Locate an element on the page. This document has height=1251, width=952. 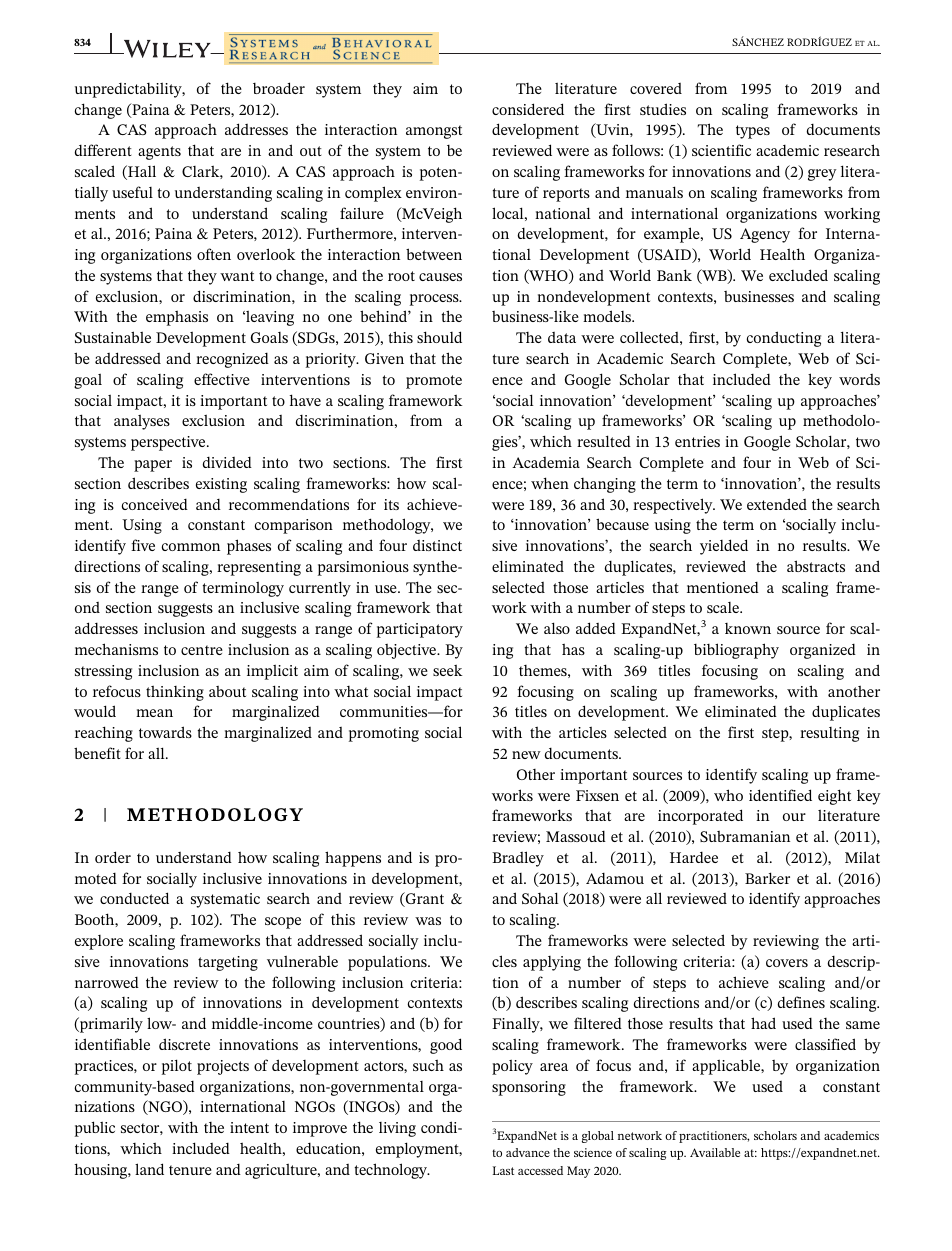
tenure is located at coordinates (190, 1170).
